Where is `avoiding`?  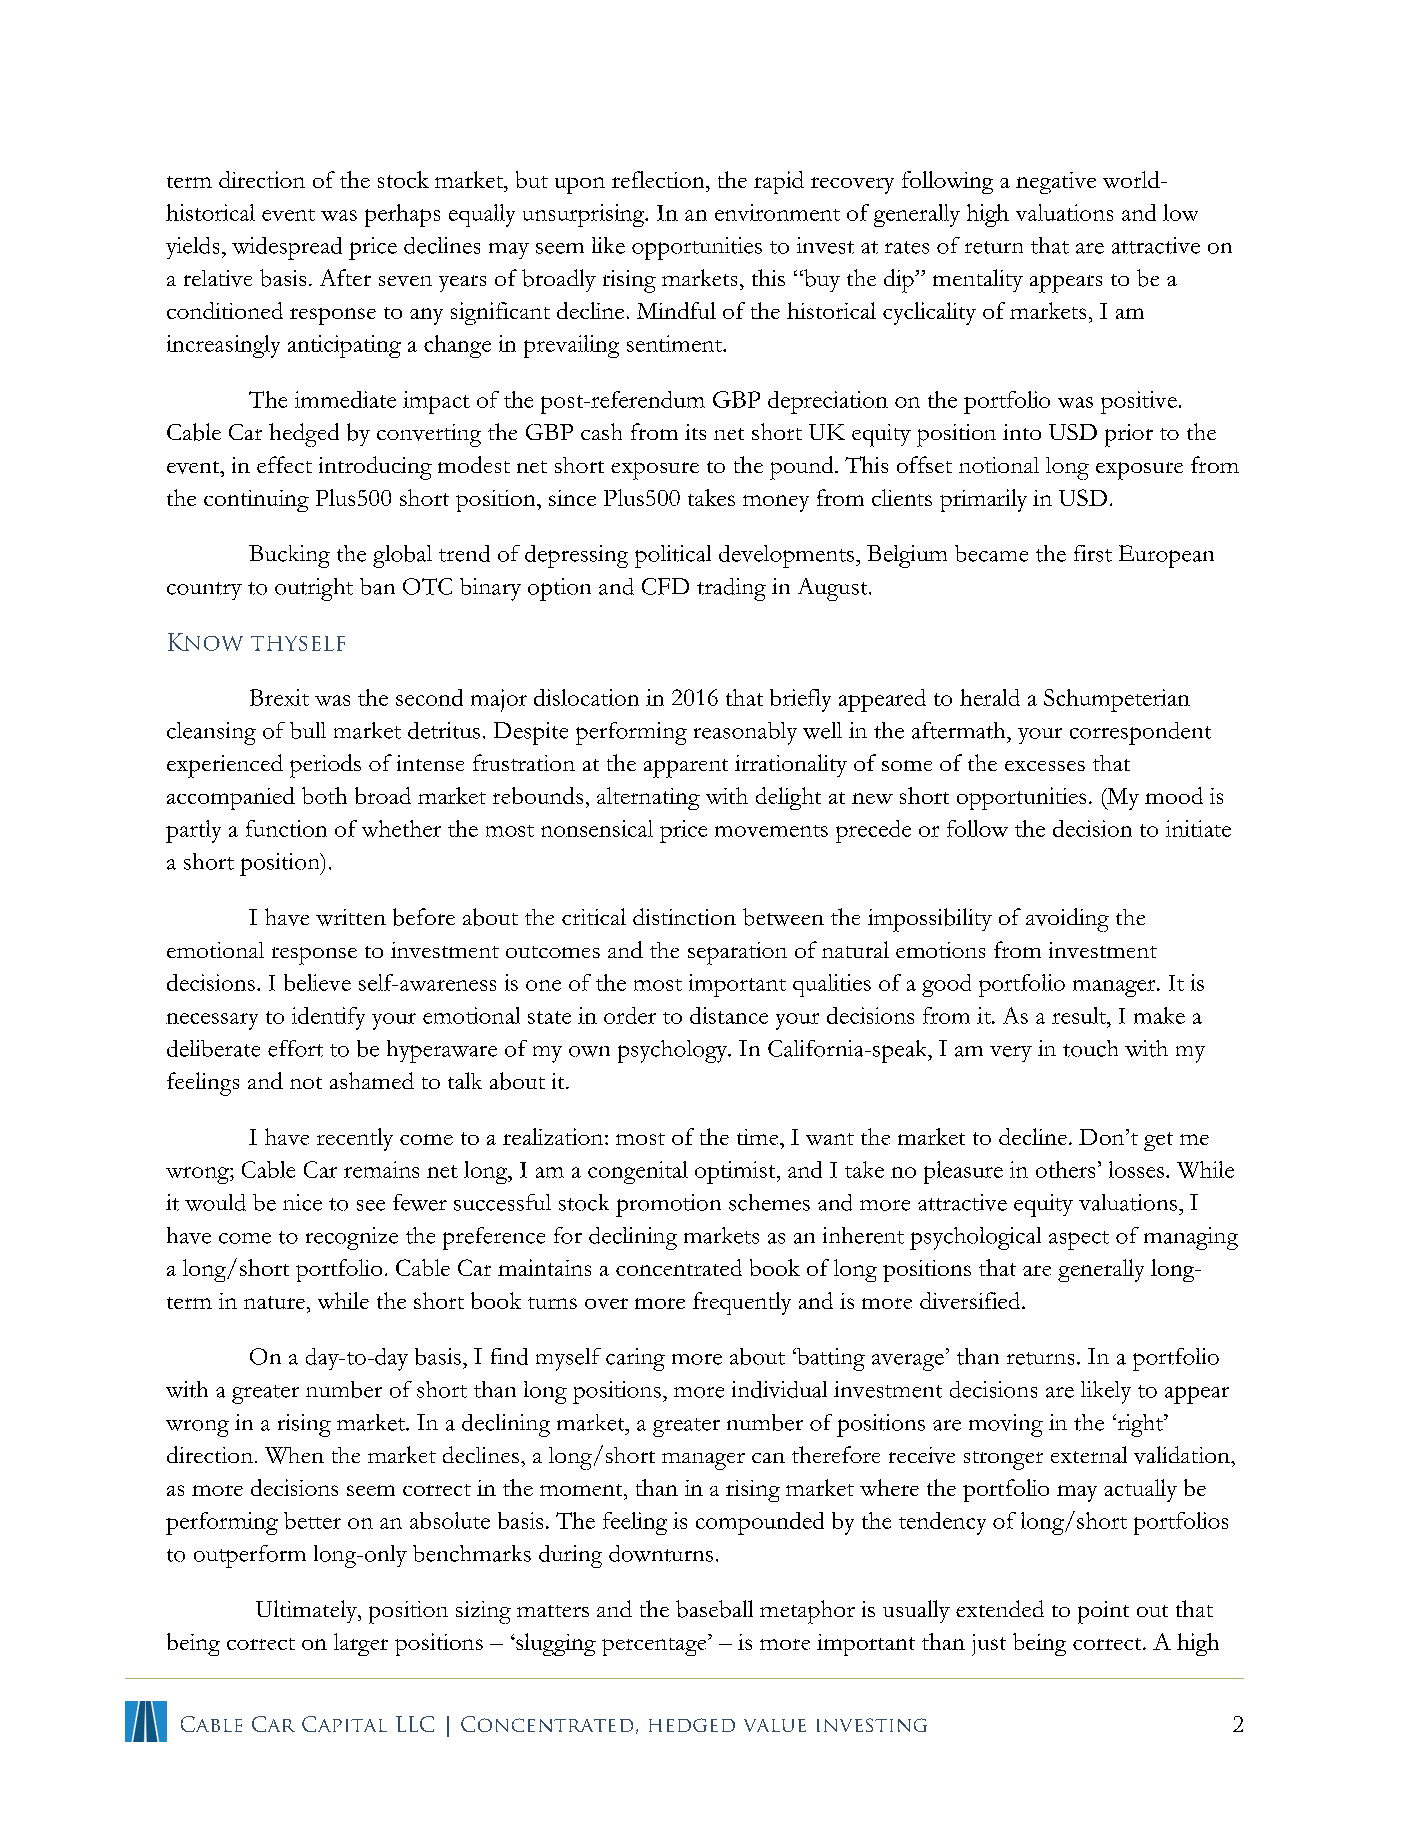
avoiding is located at coordinates (1067, 920).
